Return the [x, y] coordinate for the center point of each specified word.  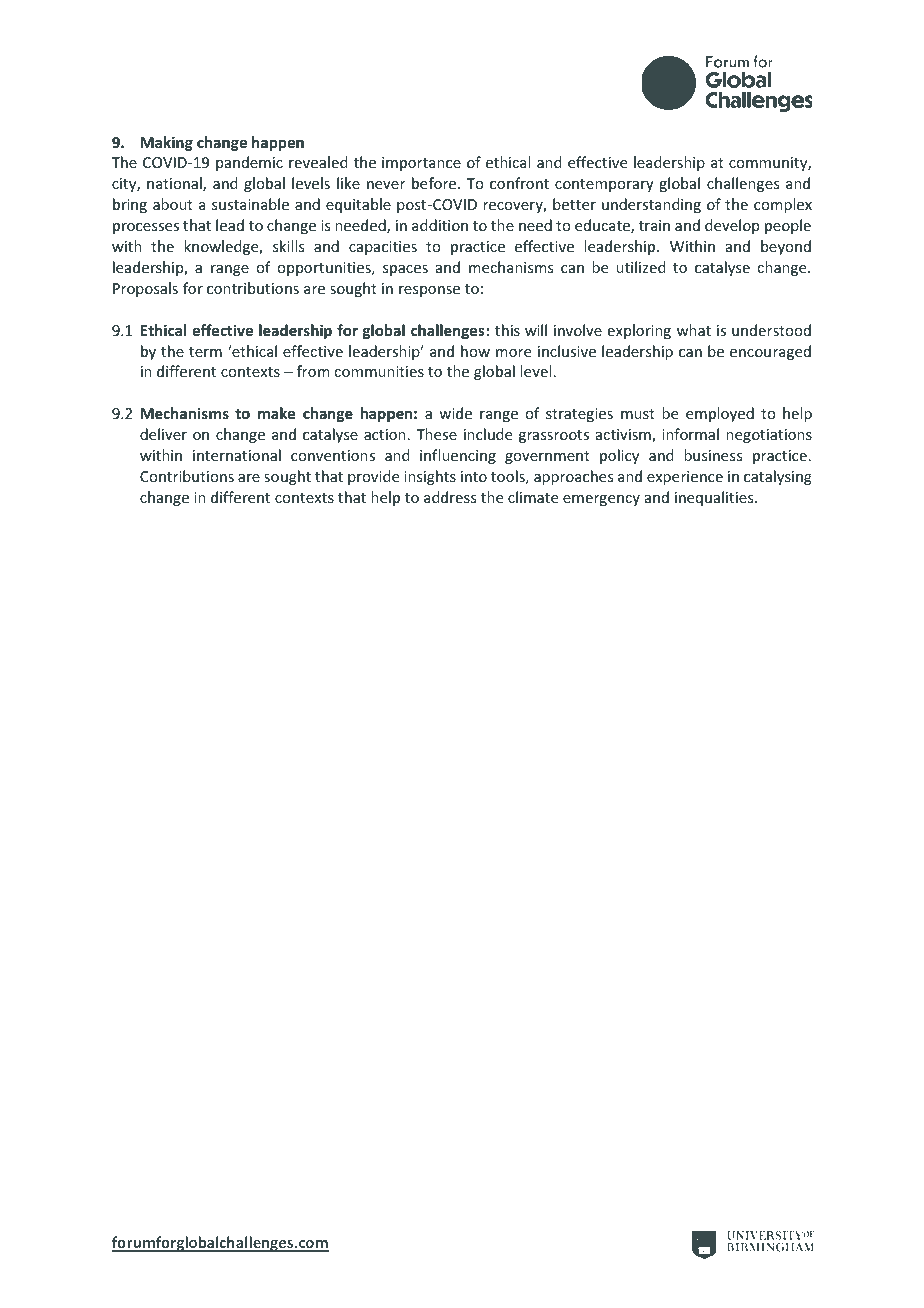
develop [732, 226]
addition [440, 225]
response [429, 291]
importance [421, 164]
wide [455, 413]
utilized [641, 267]
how [475, 351]
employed [720, 414]
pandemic [249, 163]
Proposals [145, 289]
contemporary [604, 185]
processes [146, 228]
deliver [163, 434]
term [205, 352]
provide [373, 477]
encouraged [770, 352]
